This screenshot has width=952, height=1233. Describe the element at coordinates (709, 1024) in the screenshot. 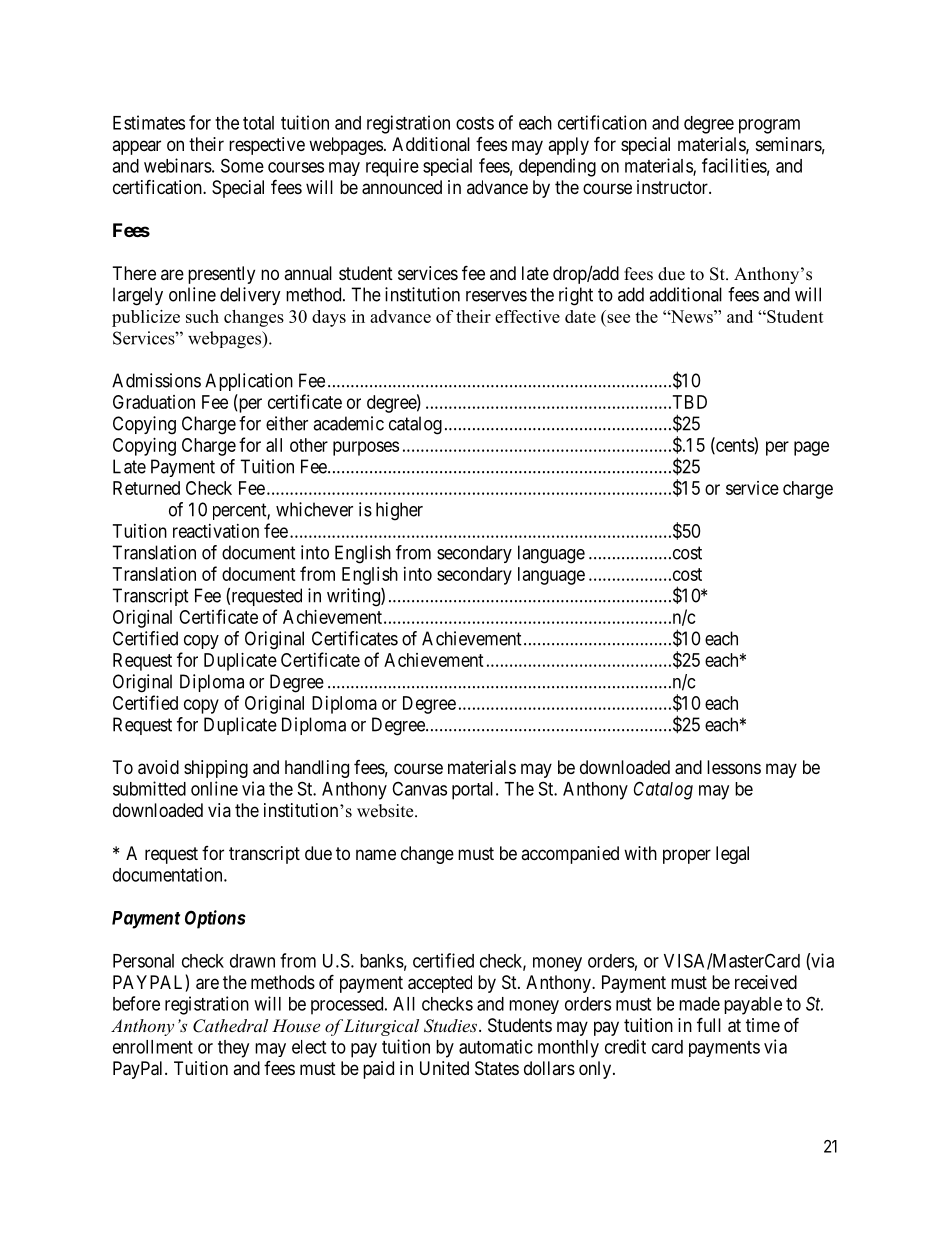

I see `full` at that location.
